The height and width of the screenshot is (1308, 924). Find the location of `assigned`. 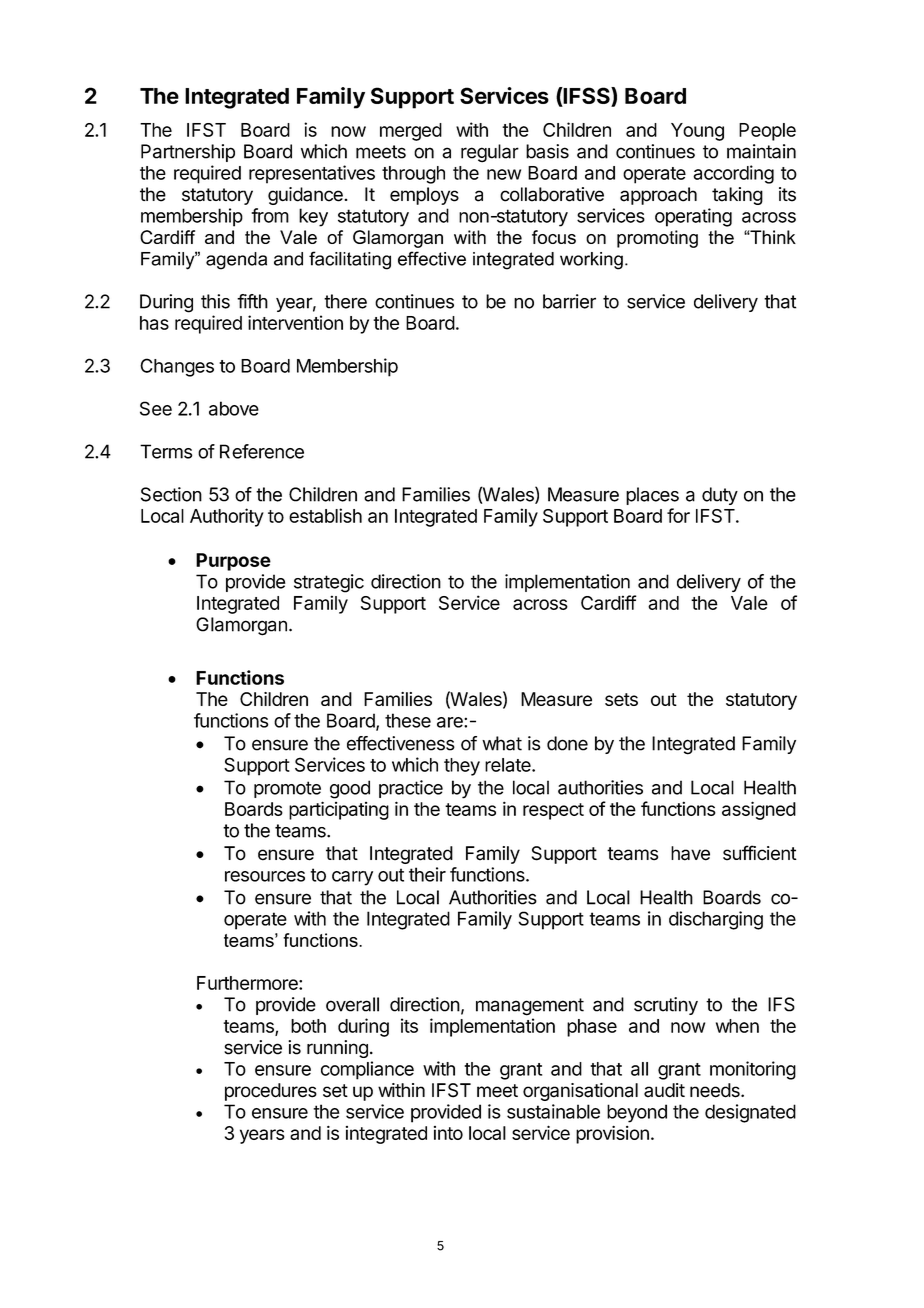

assigned is located at coordinates (759, 810).
